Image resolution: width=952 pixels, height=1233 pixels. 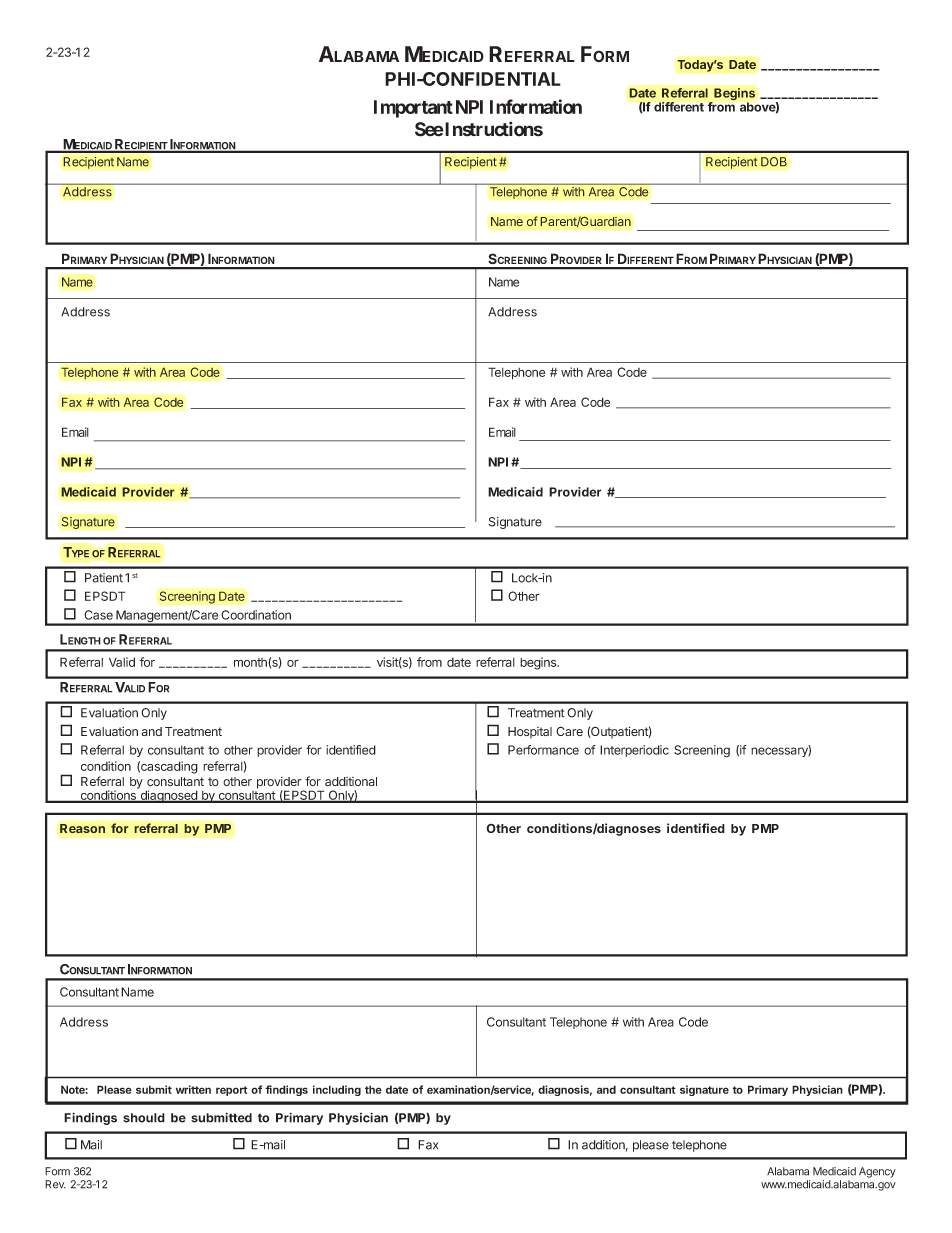 What do you see at coordinates (144, 1118) in the screenshot?
I see `should` at bounding box center [144, 1118].
